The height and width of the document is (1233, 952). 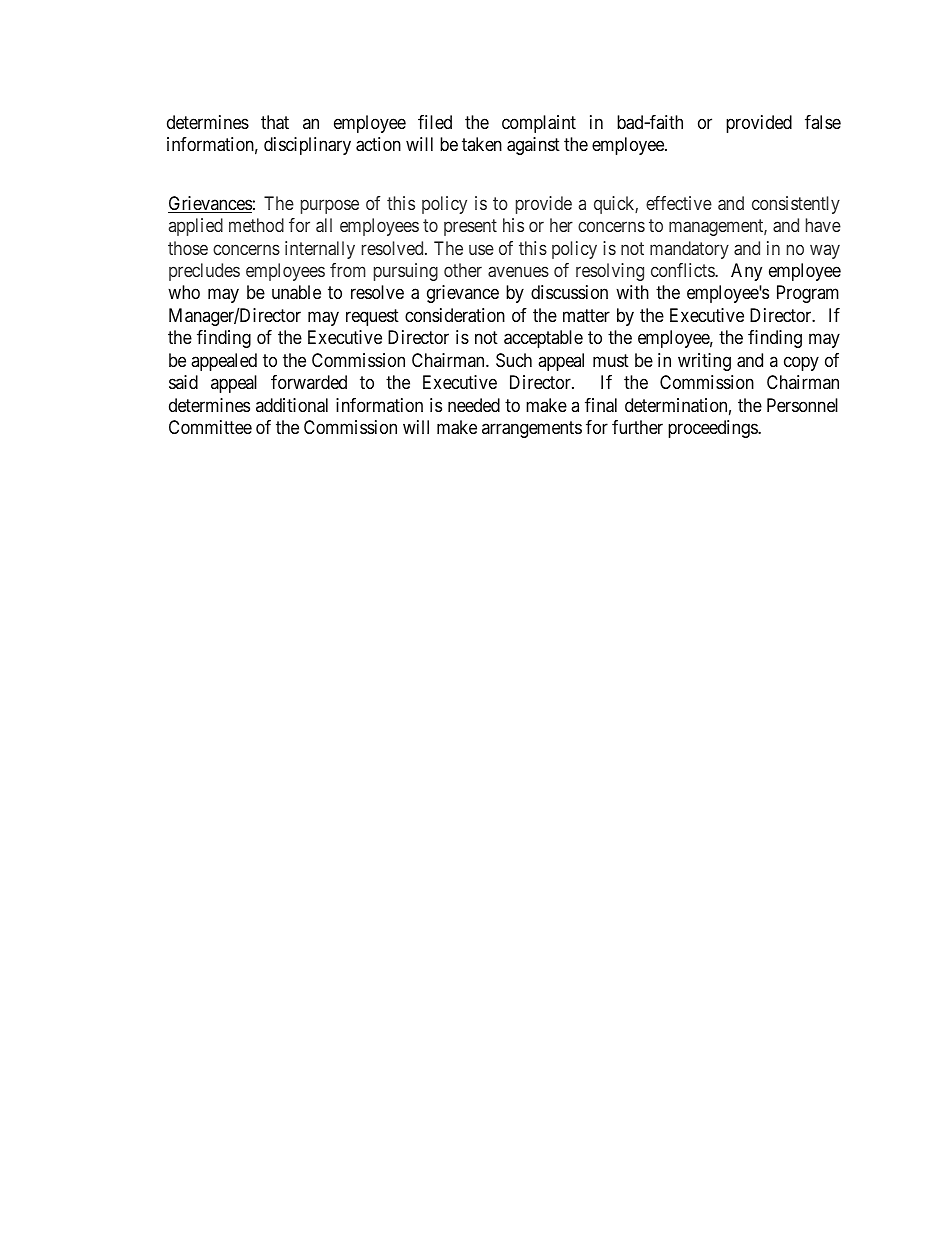 What do you see at coordinates (309, 382) in the document?
I see `forwarded` at bounding box center [309, 382].
